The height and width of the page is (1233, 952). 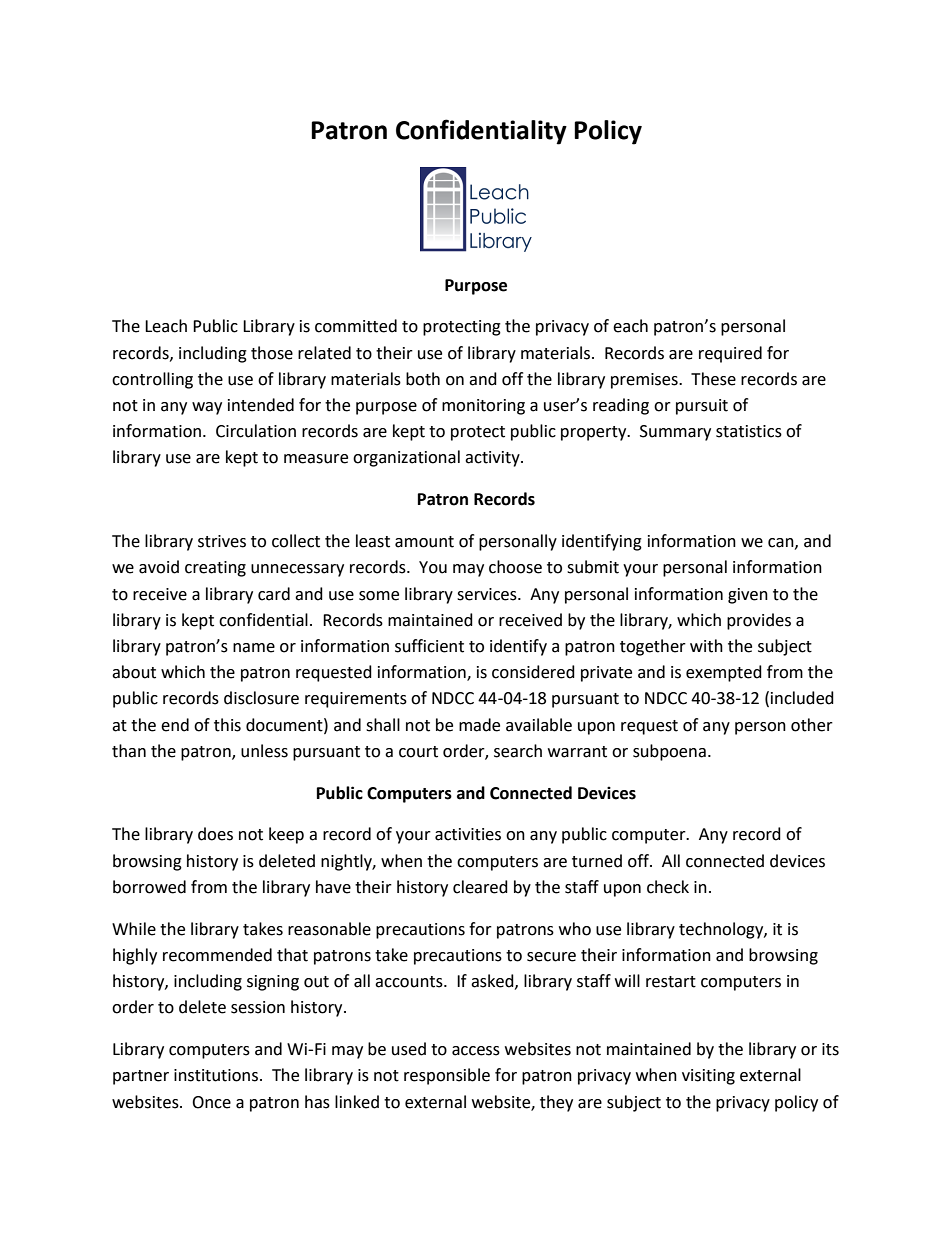 I want to click on included, so click(x=802, y=698).
